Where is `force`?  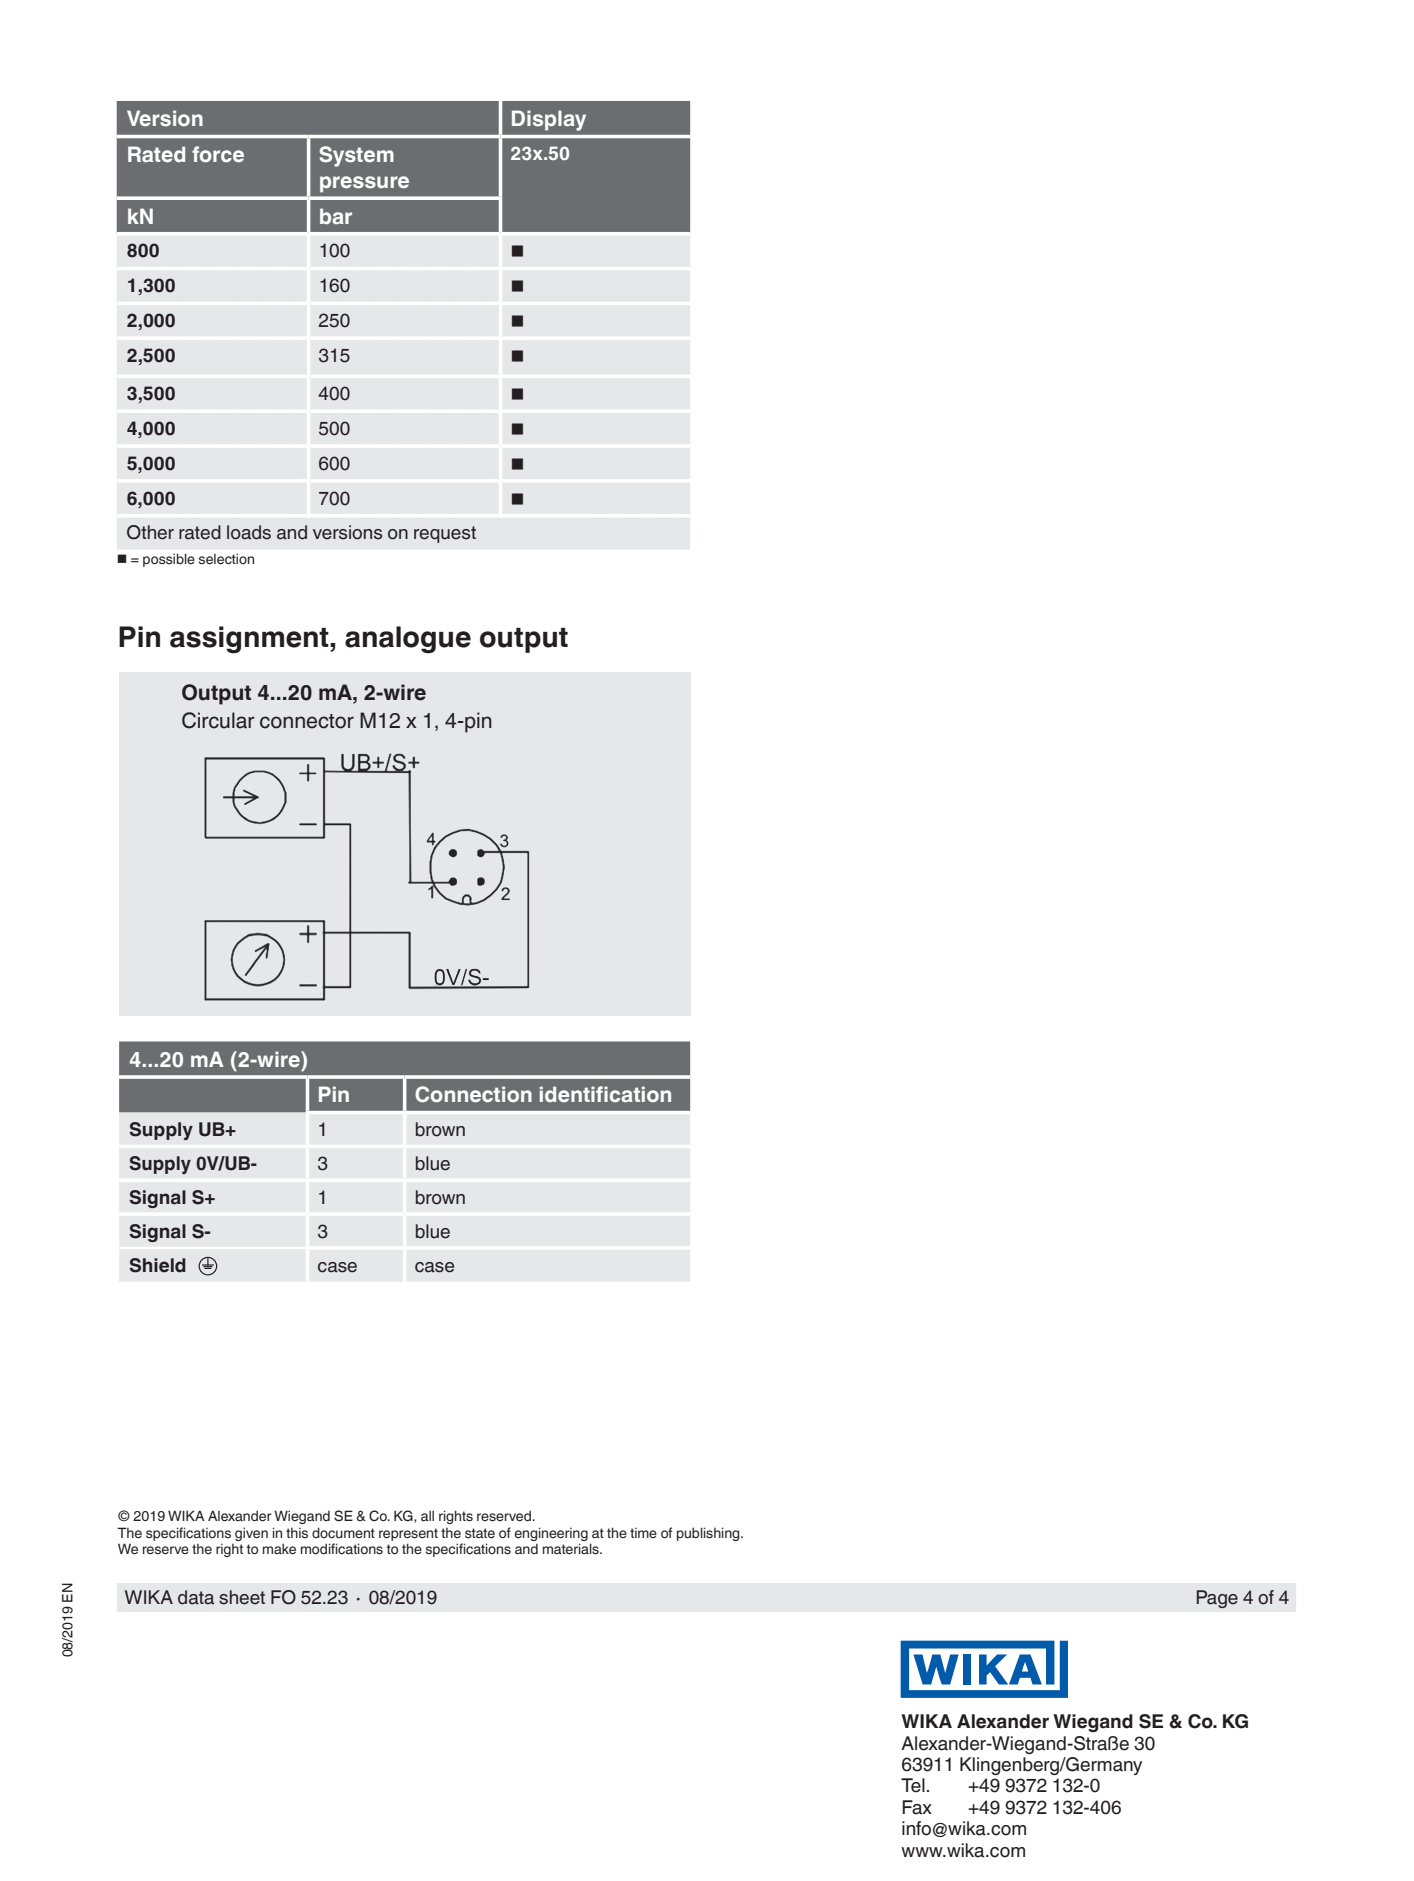
force is located at coordinates (218, 154).
